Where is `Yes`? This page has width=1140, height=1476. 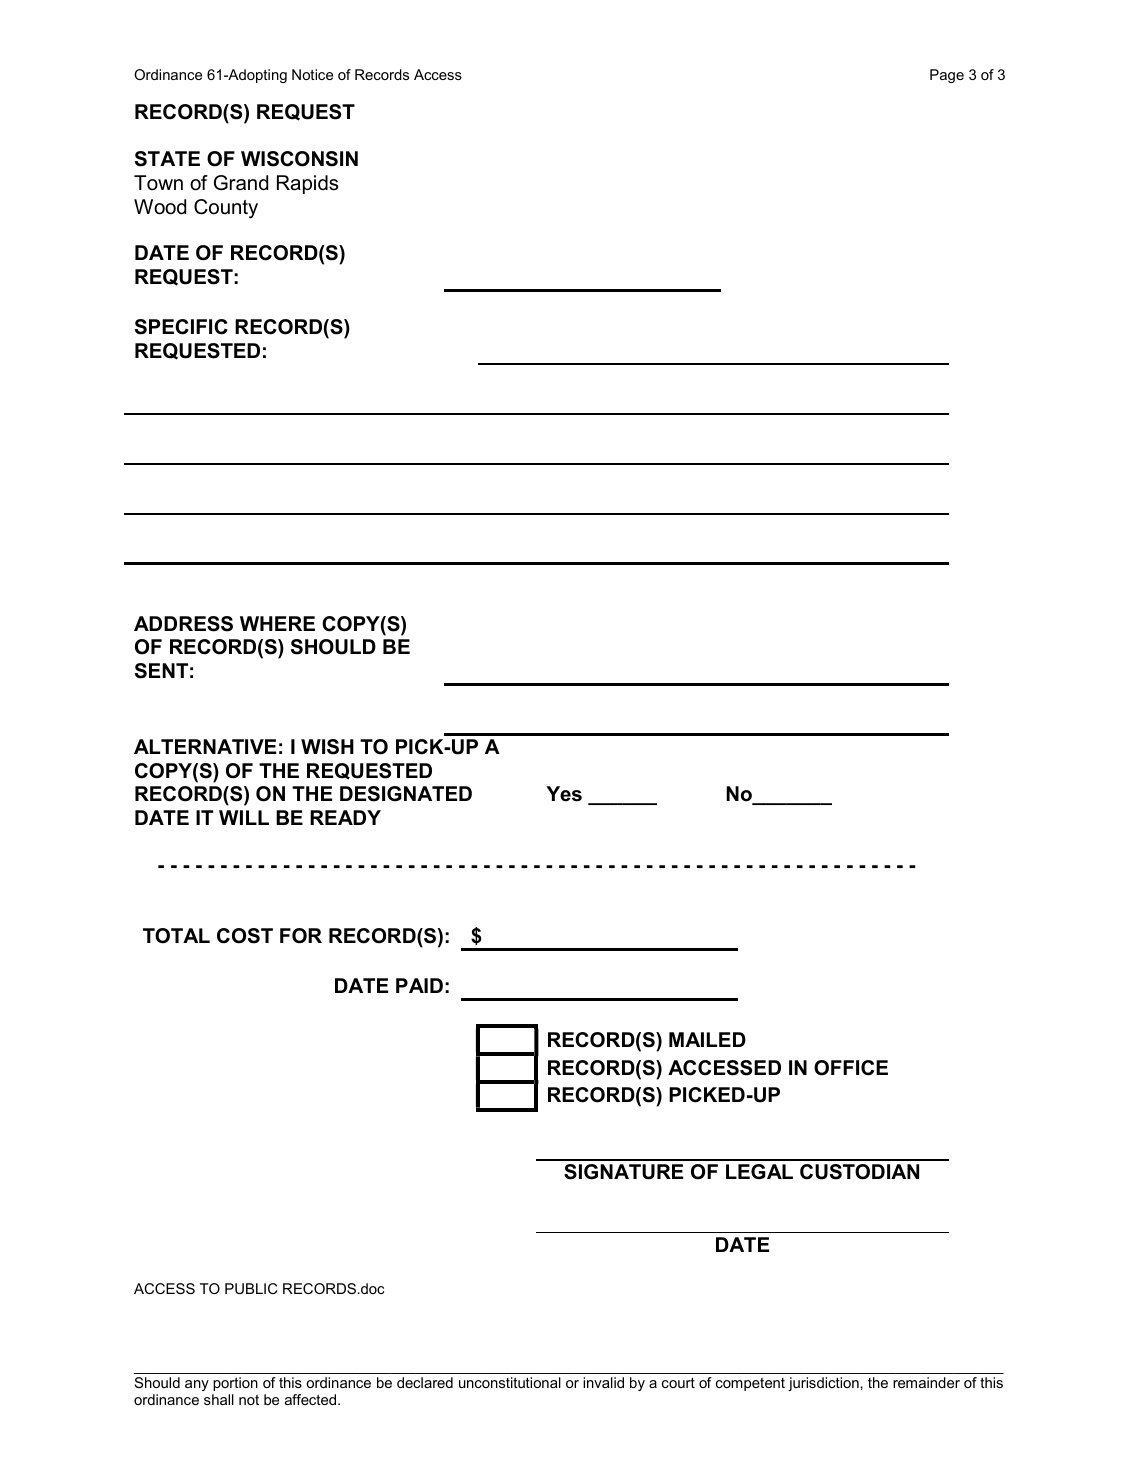 Yes is located at coordinates (564, 794).
